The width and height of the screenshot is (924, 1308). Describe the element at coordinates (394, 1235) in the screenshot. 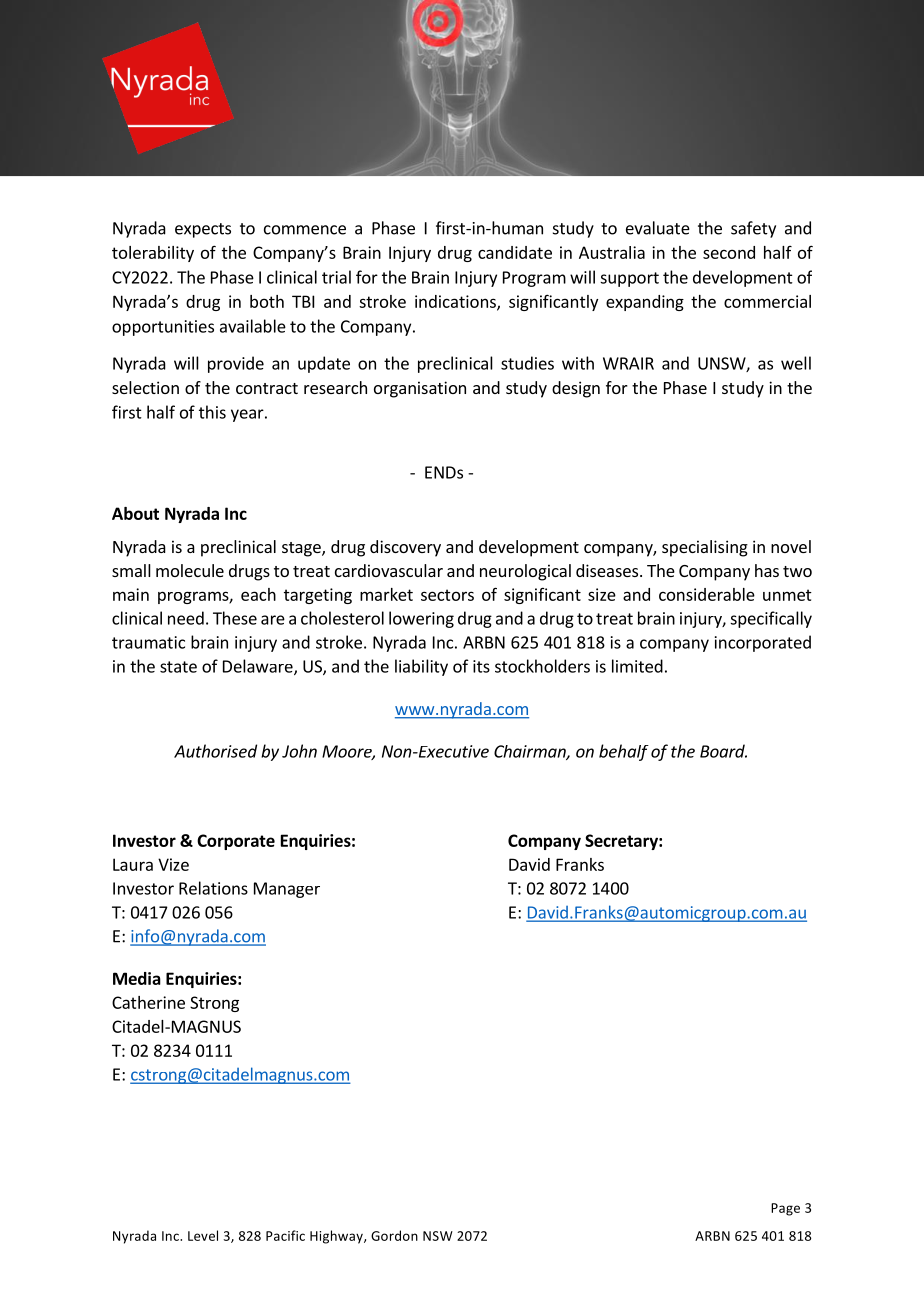

I see `Gordon` at that location.
